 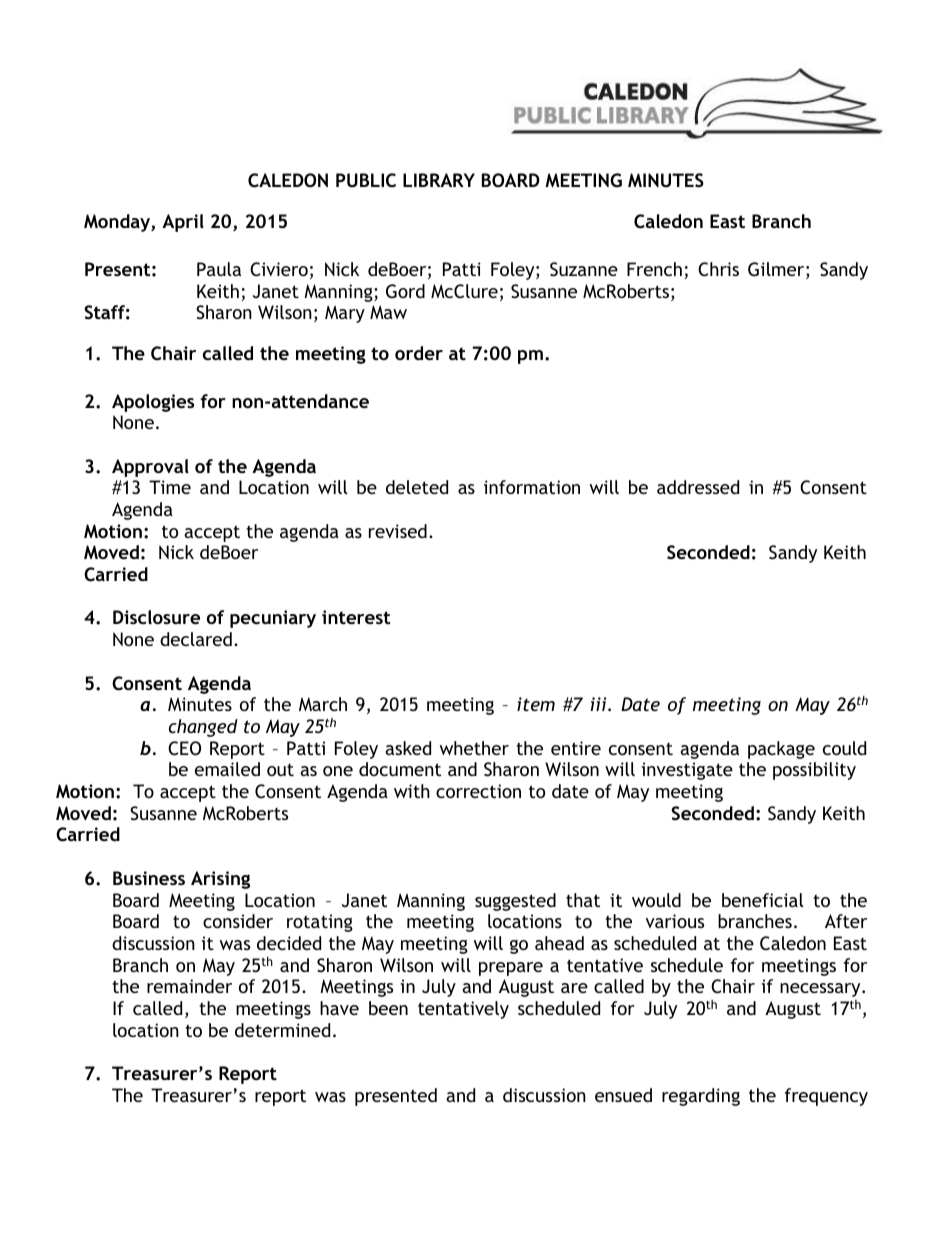 I want to click on item, so click(x=536, y=704).
